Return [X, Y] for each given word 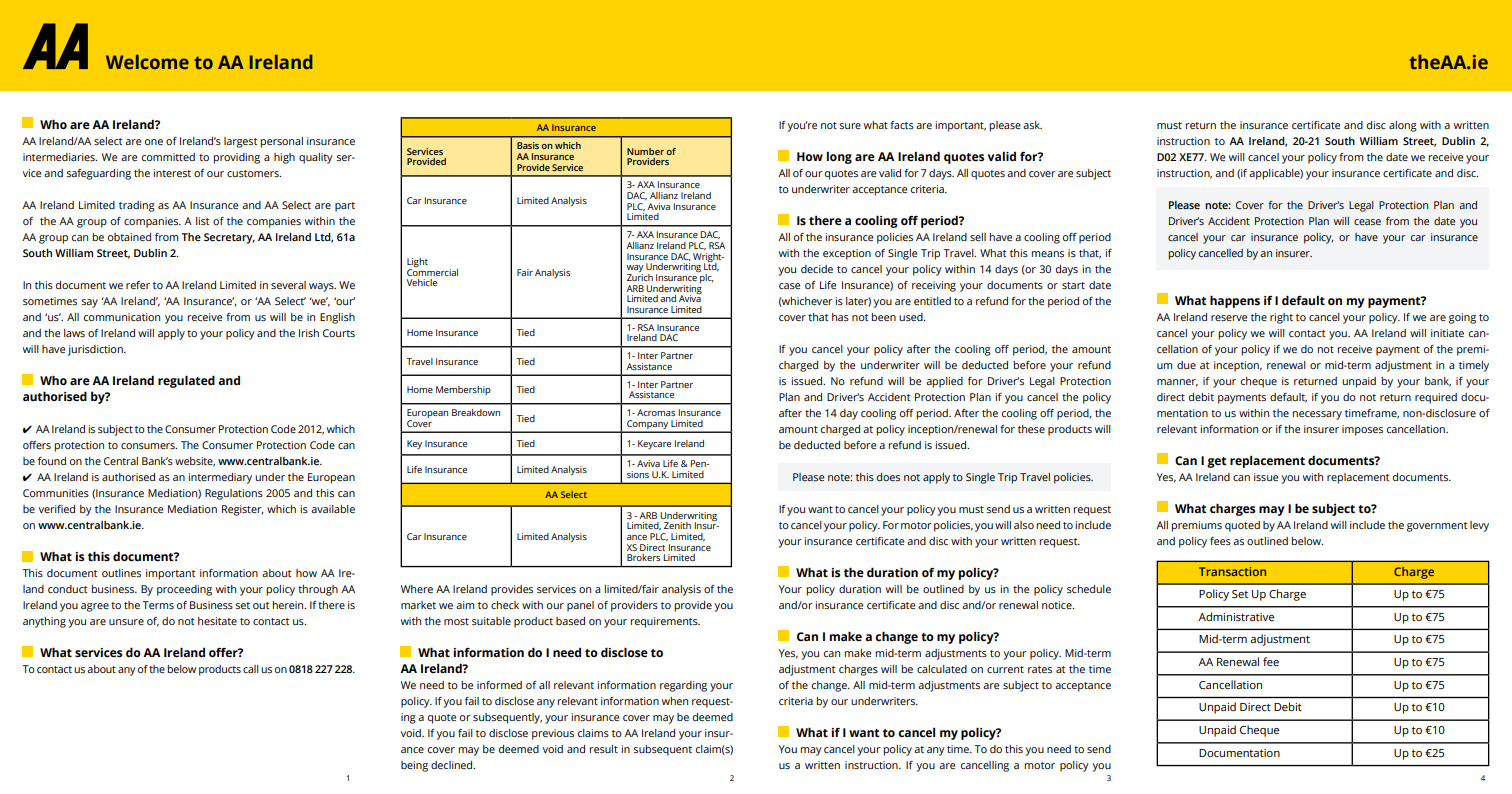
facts [902, 125]
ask [1032, 125]
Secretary [229, 238]
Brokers [643, 557]
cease [1367, 222]
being [414, 766]
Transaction [1232, 571]
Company [647, 426]
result [603, 749]
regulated [186, 381]
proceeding [184, 590]
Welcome [147, 62]
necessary [1317, 415]
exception [847, 254]
